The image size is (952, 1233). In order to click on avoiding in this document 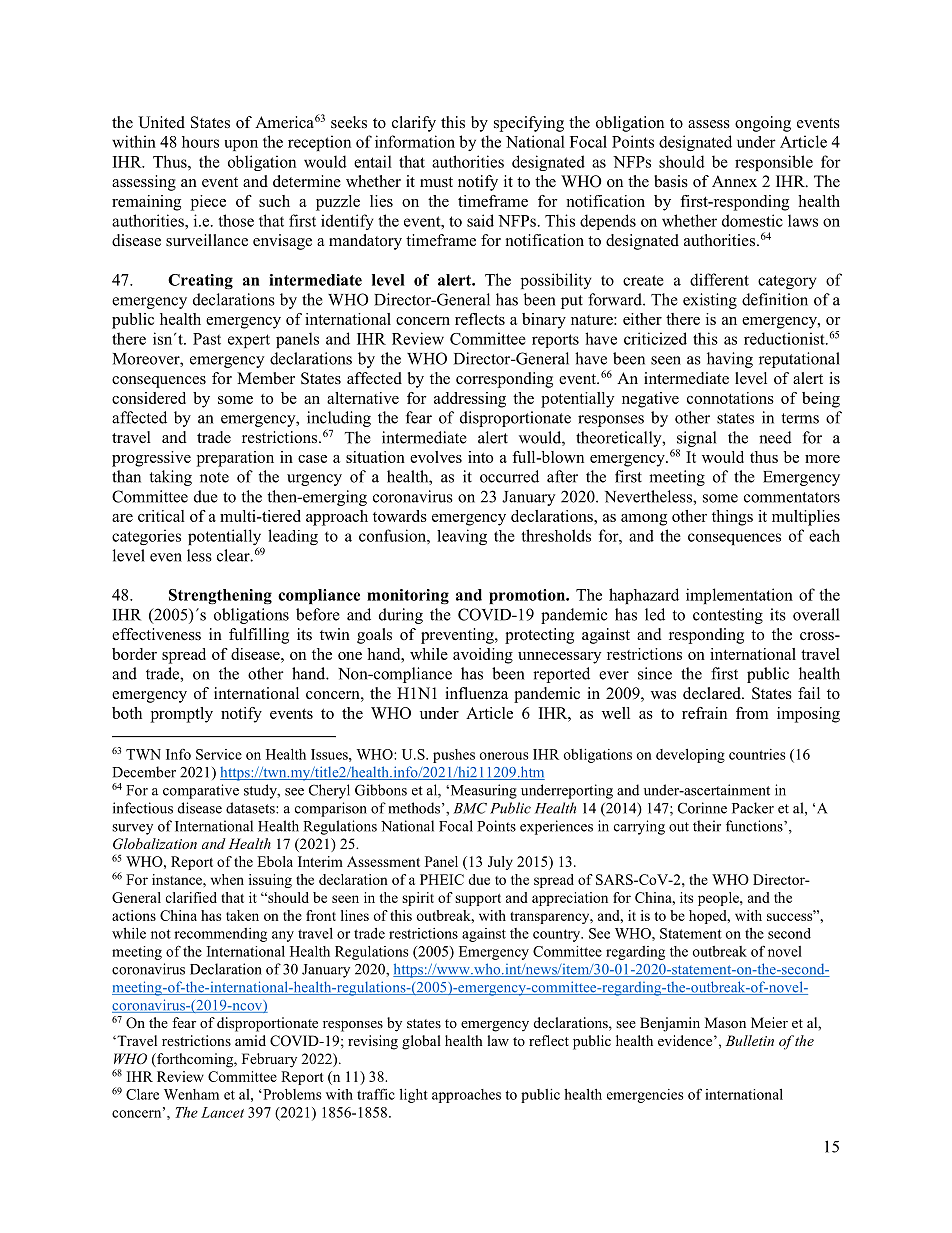, I will do `click(483, 656)`.
